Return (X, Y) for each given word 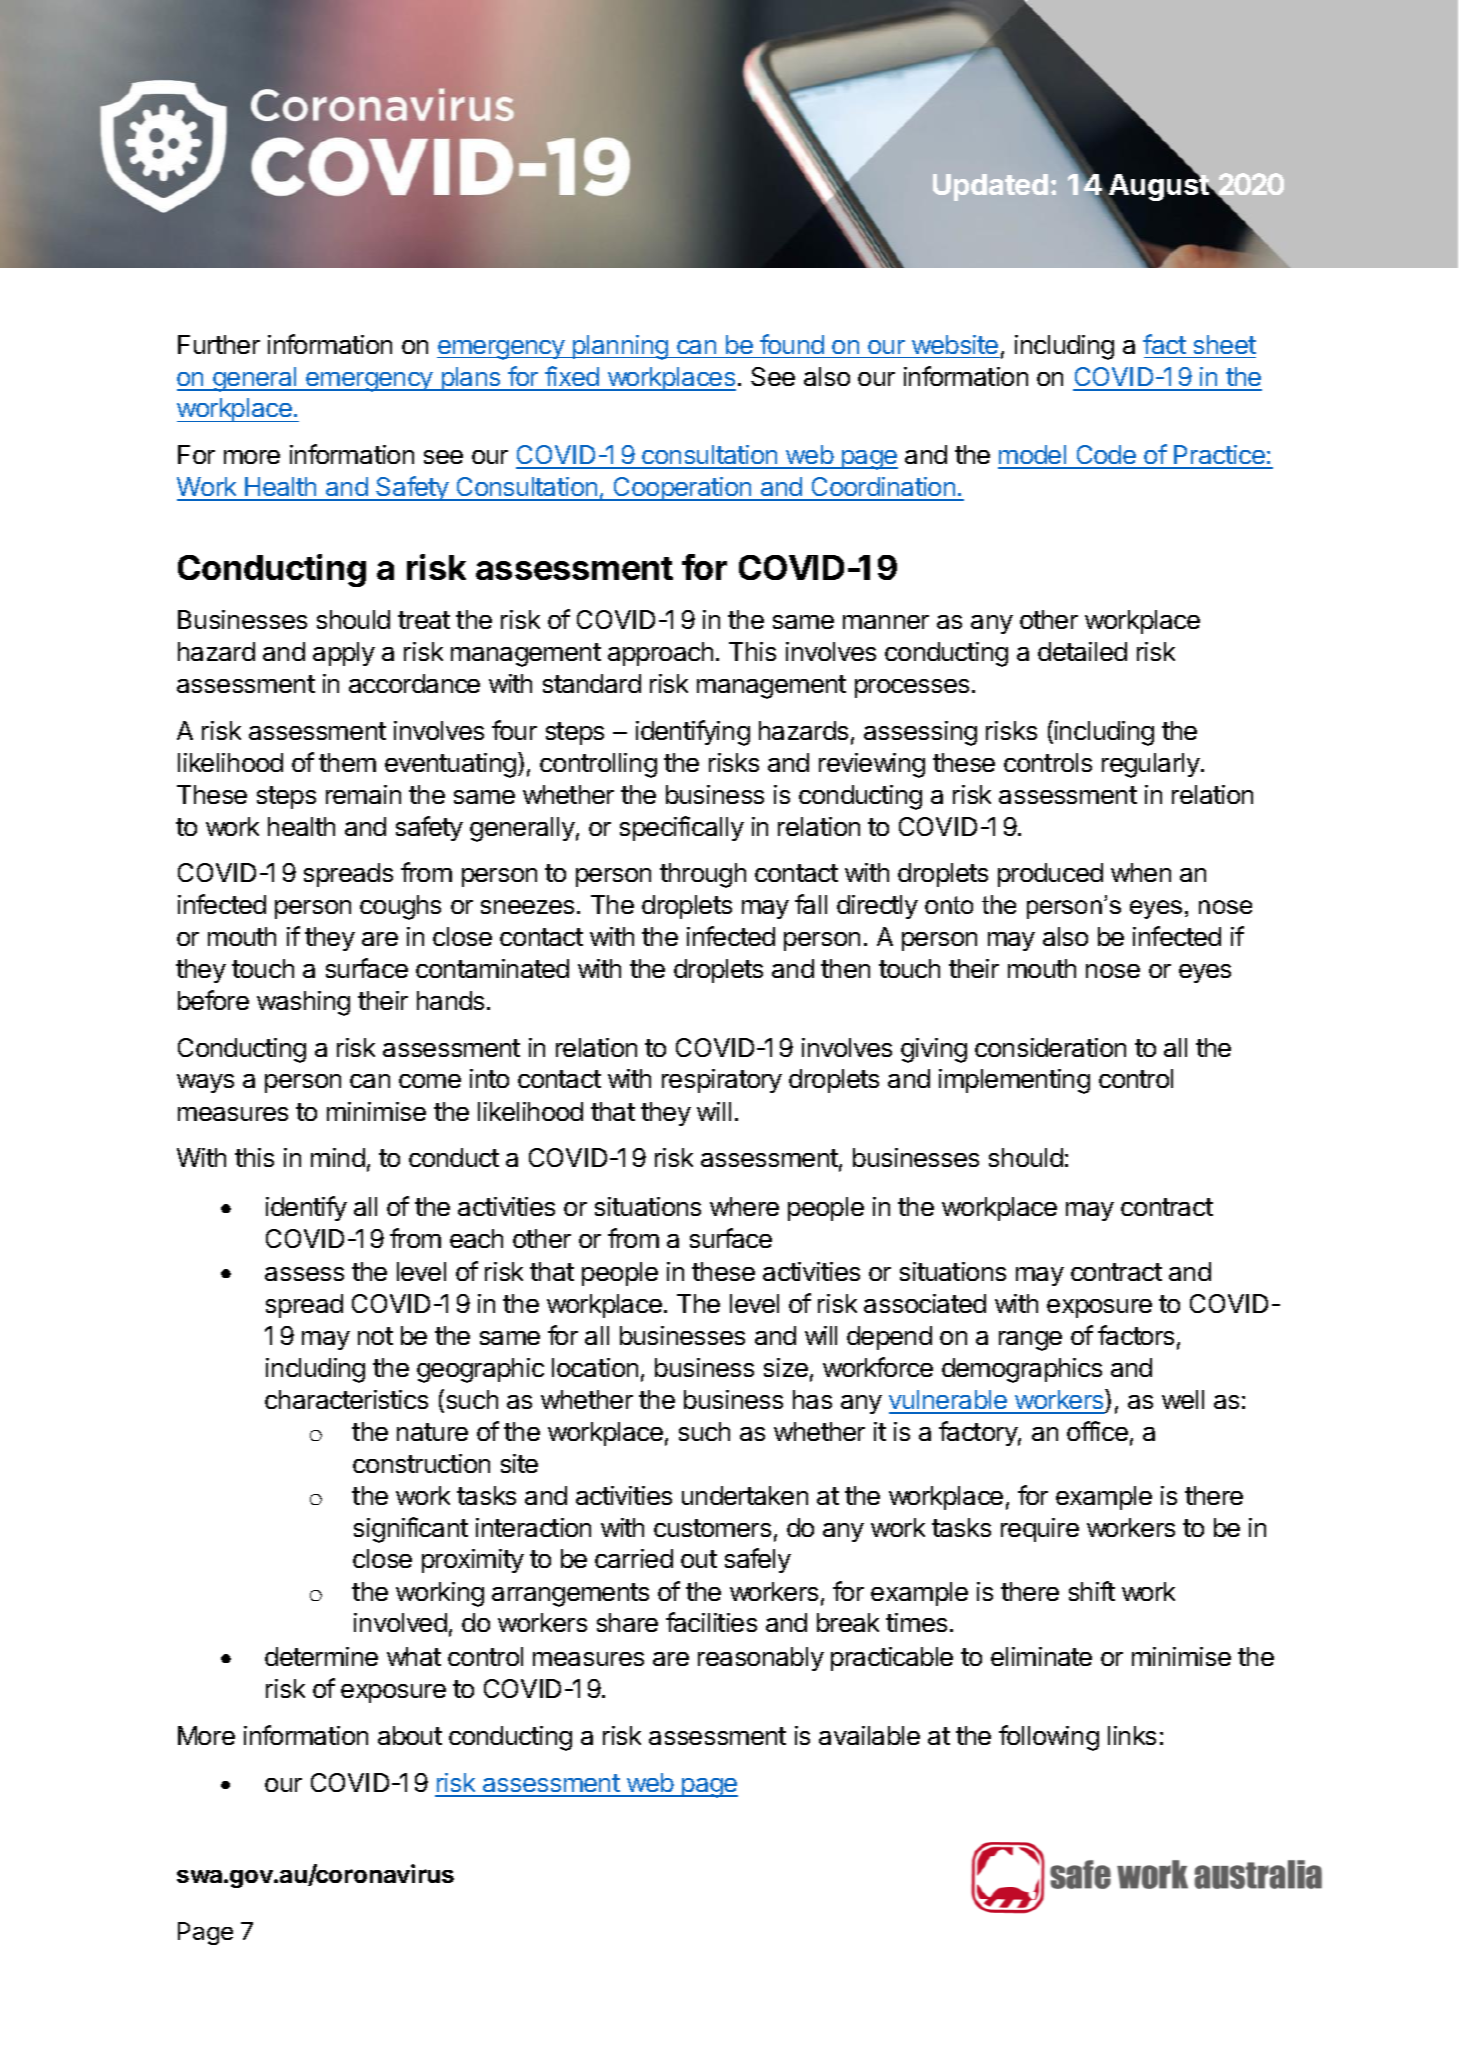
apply (344, 654)
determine (321, 1656)
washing (303, 1003)
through (703, 875)
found (792, 344)
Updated (990, 187)
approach (660, 654)
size (786, 1367)
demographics (1022, 1370)
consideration (1050, 1047)
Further (219, 344)
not (375, 1336)
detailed (1082, 651)
